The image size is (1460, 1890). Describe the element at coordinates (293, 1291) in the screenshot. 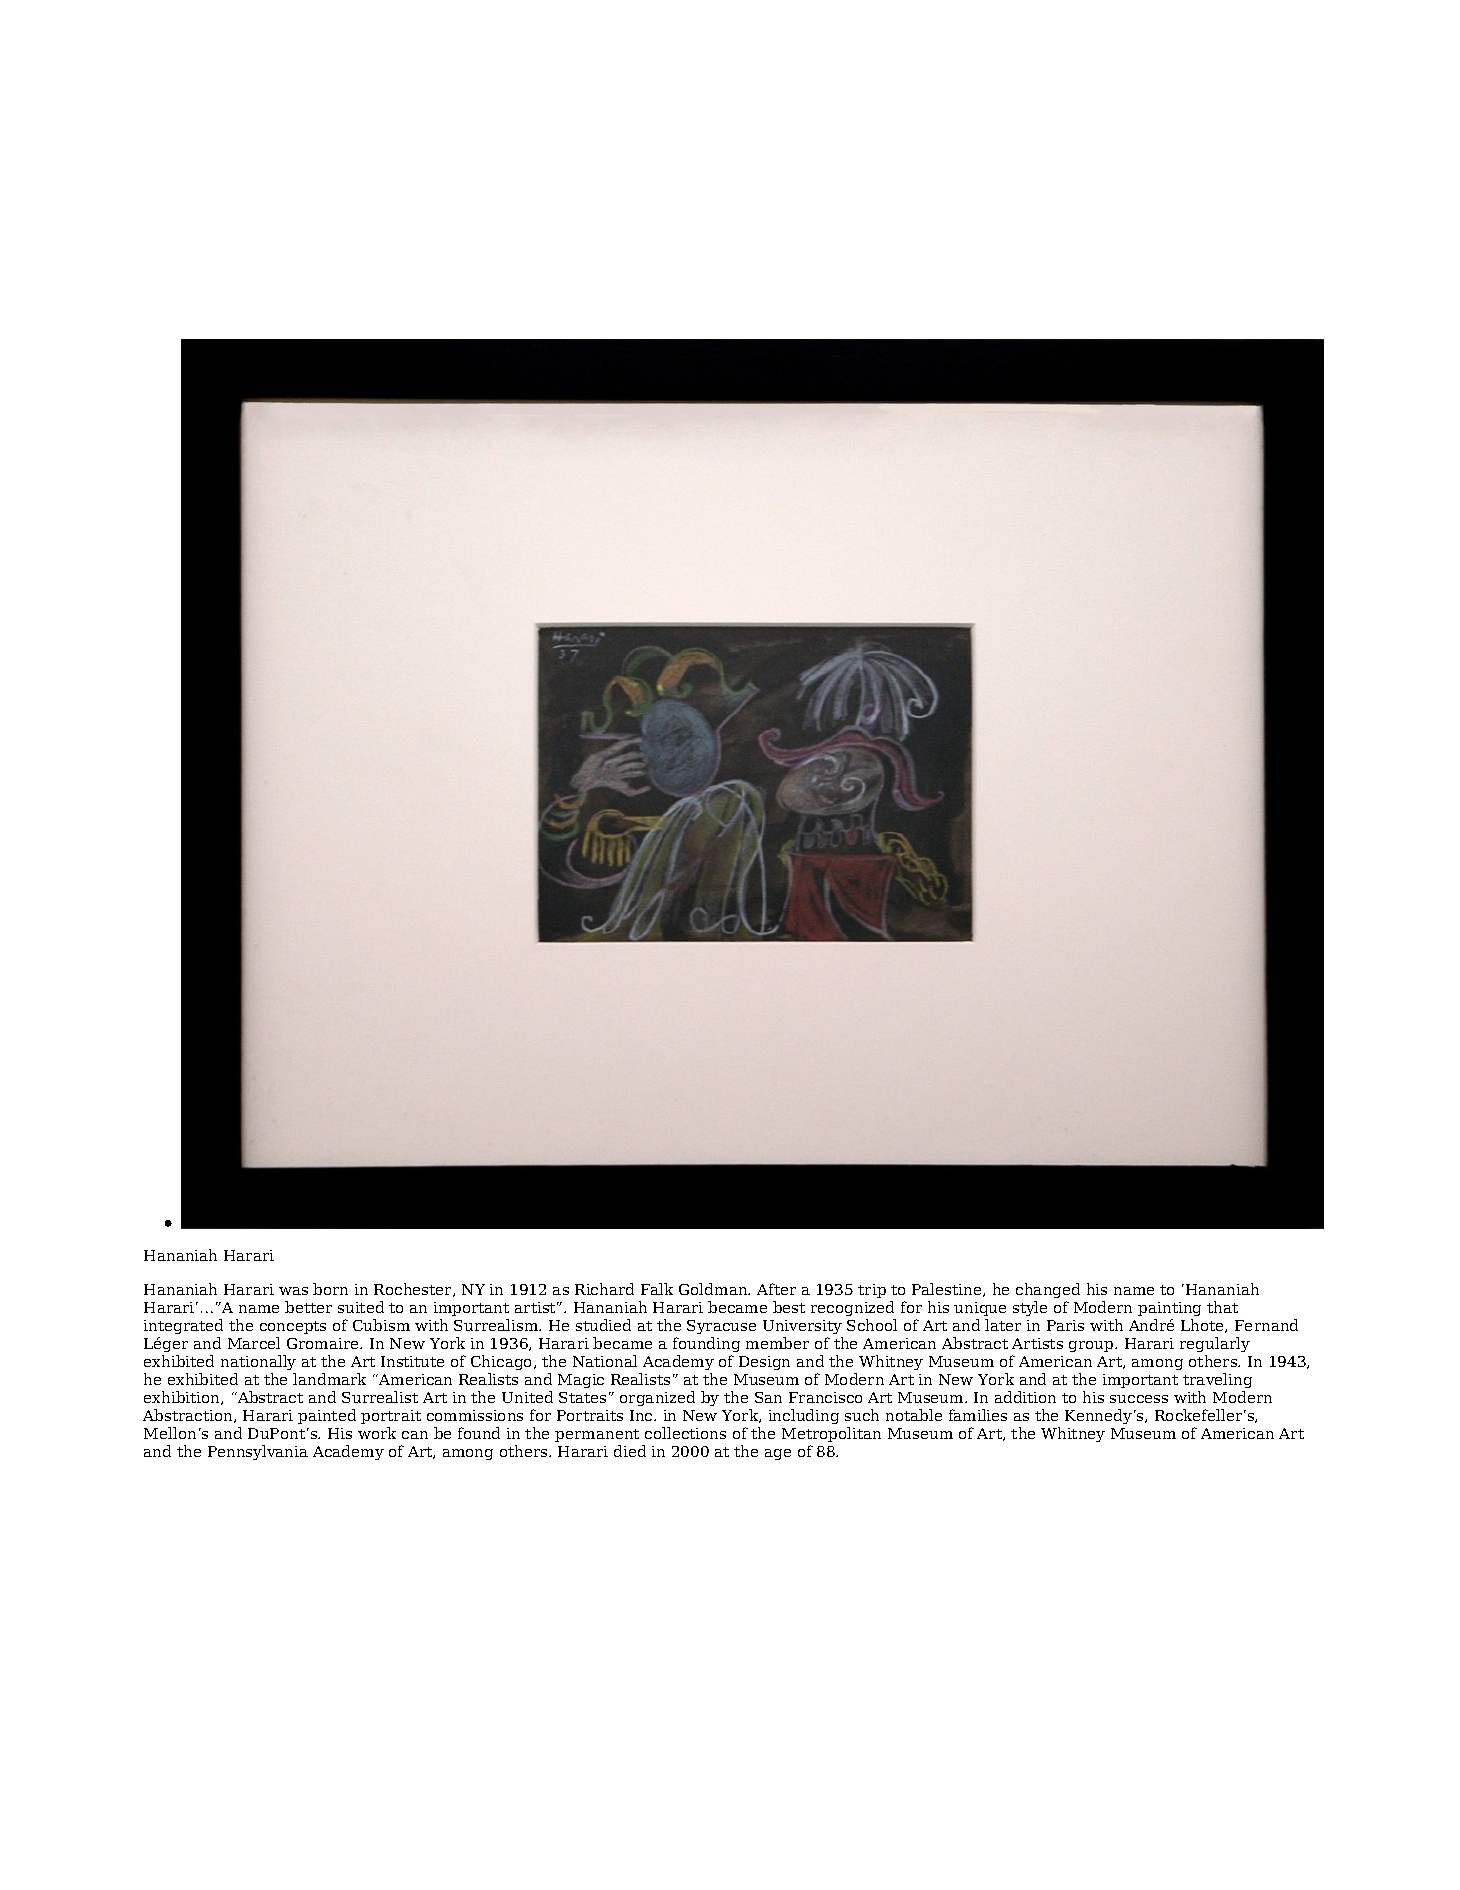

I see `was` at that location.
